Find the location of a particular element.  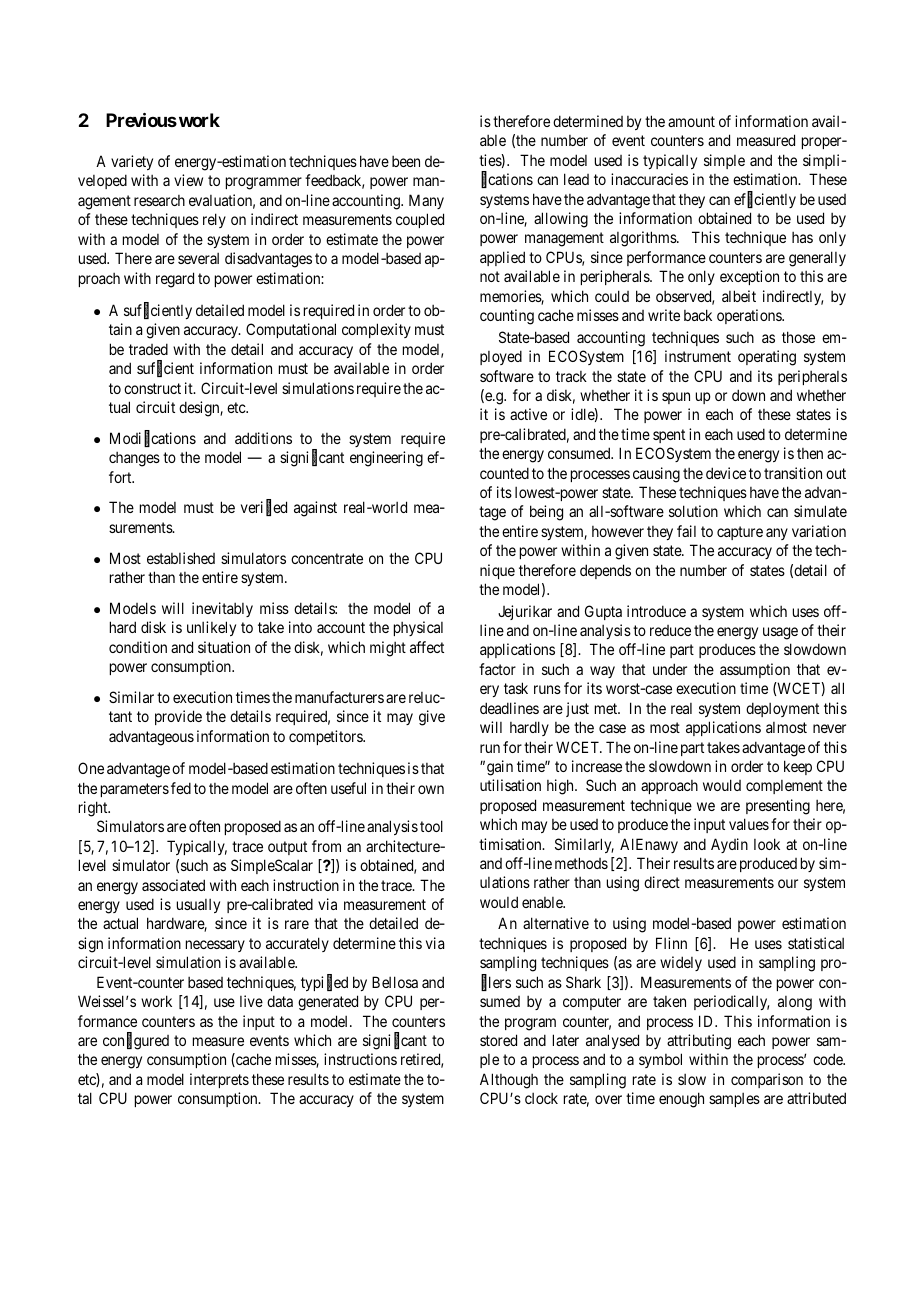

associated is located at coordinates (173, 885).
